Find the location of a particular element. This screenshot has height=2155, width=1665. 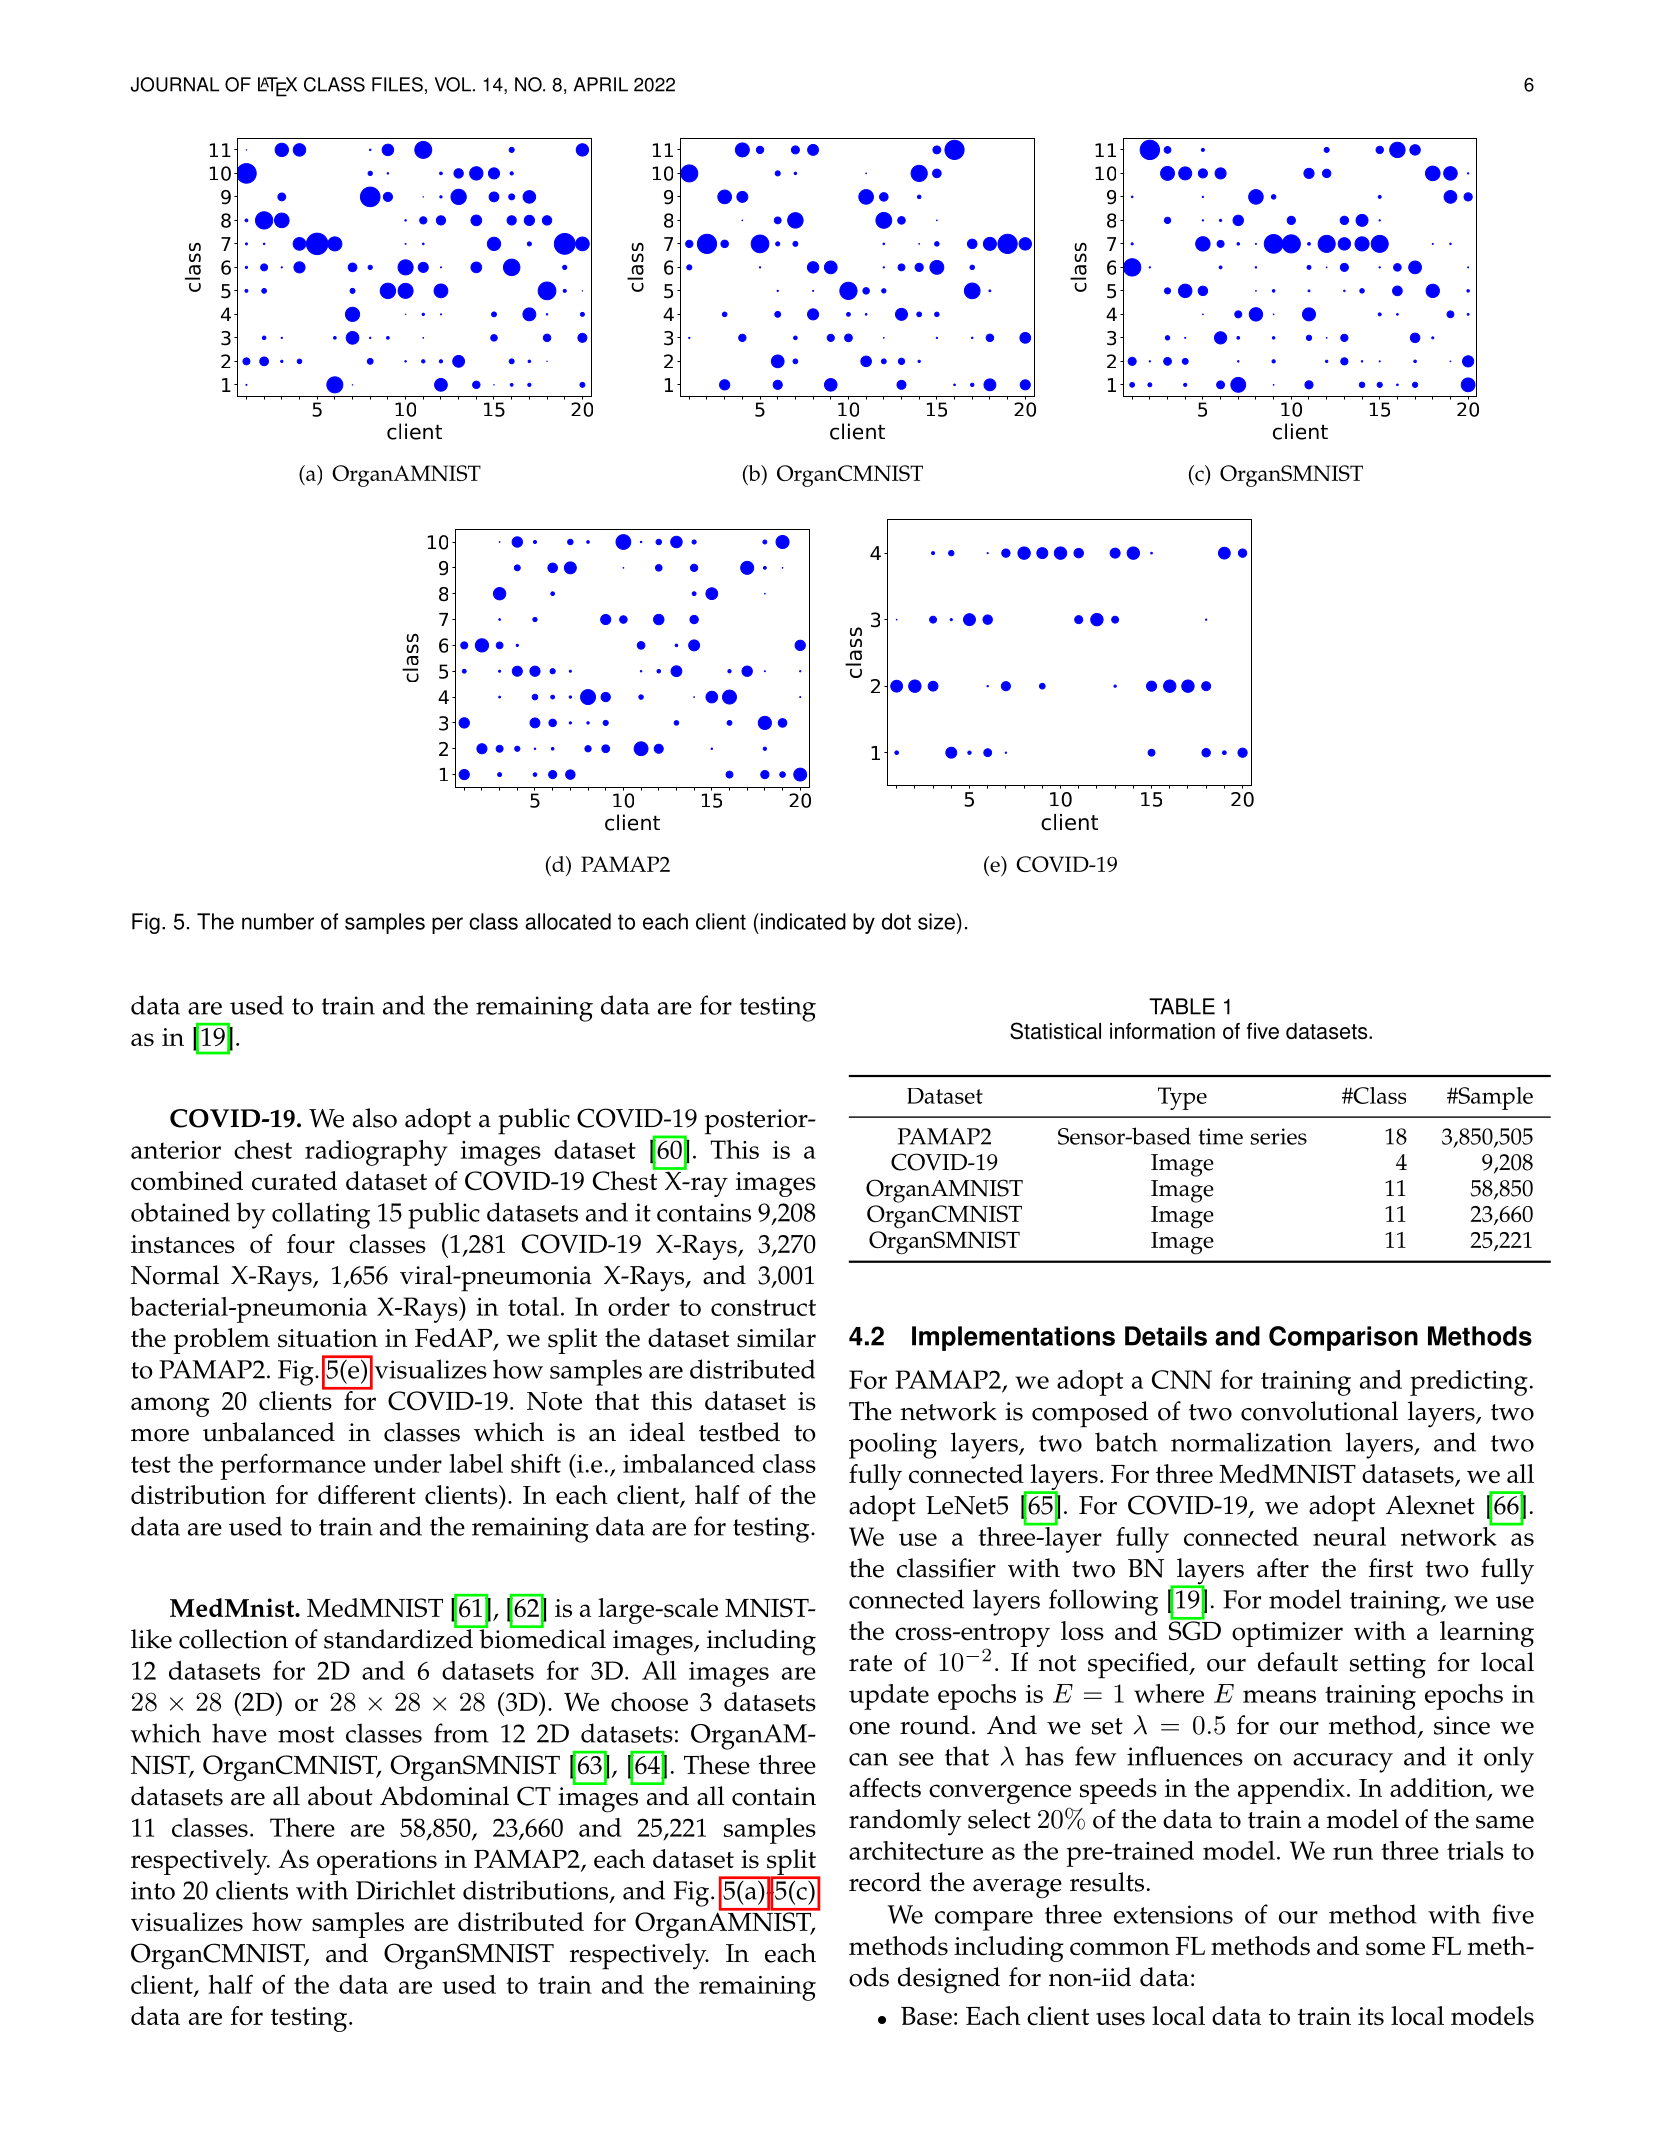

situation is located at coordinates (328, 1338).
